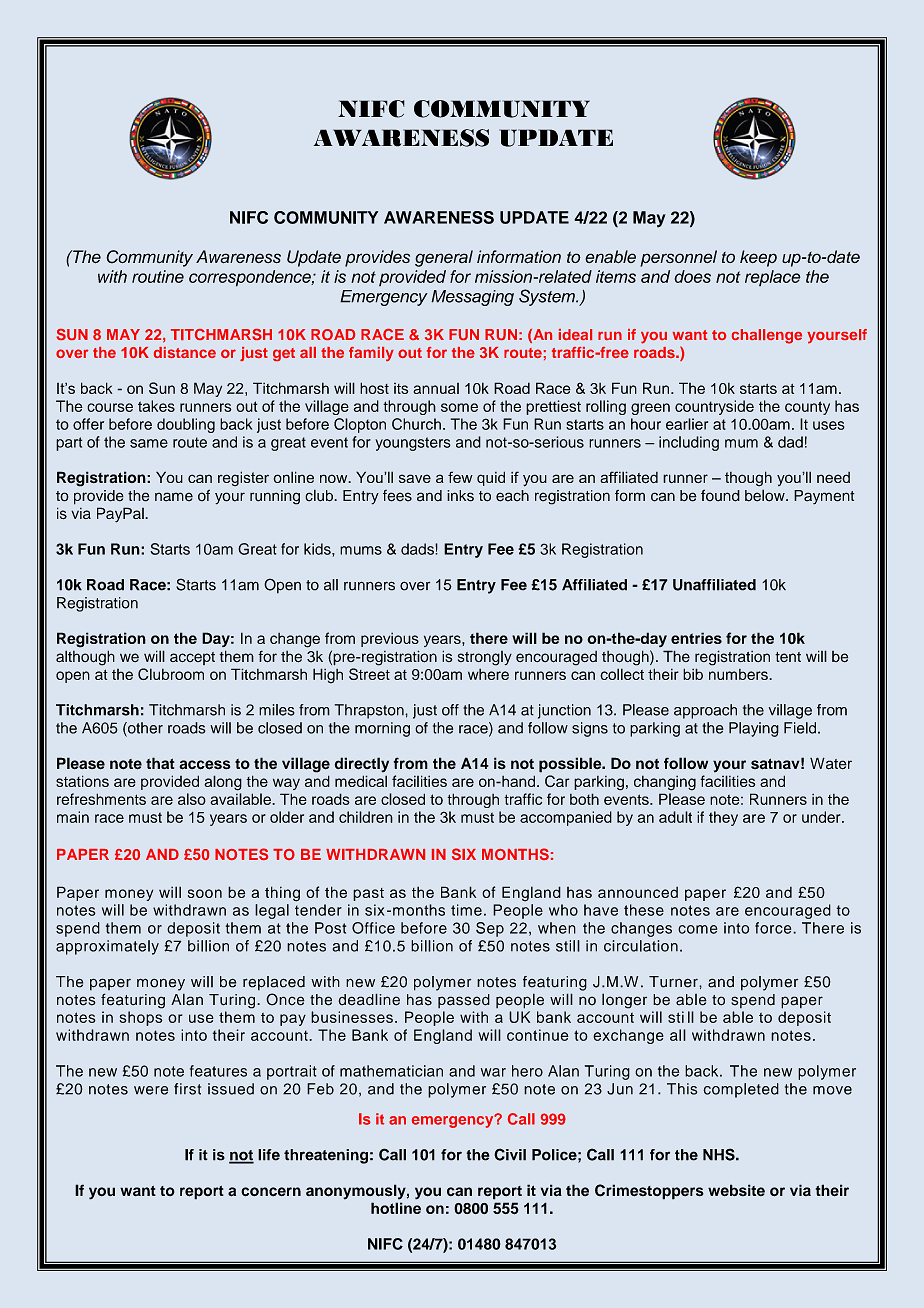  What do you see at coordinates (472, 298) in the screenshot?
I see `Messaging` at bounding box center [472, 298].
